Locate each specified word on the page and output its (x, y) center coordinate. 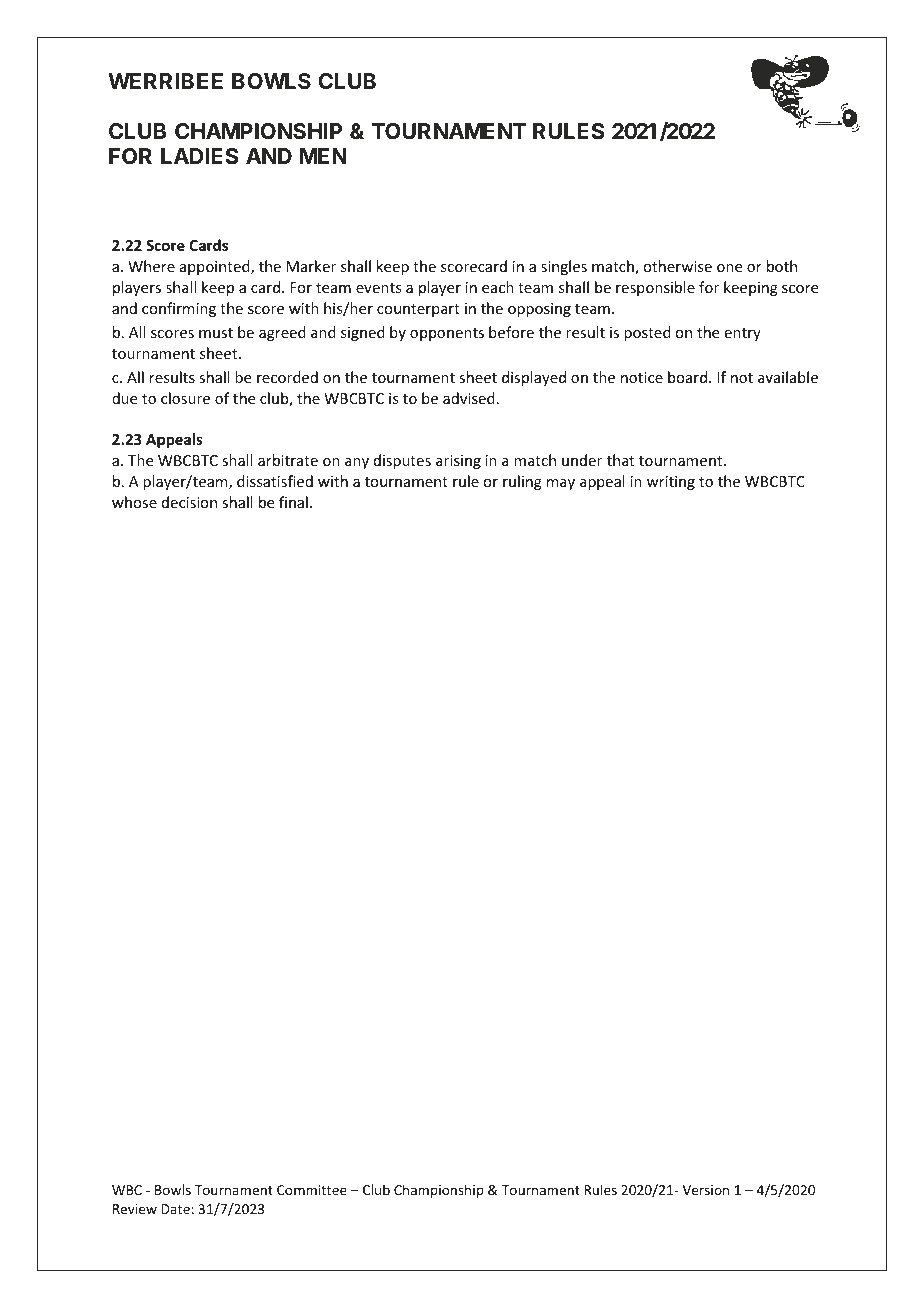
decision (189, 502)
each (498, 287)
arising (458, 462)
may (561, 484)
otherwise (677, 266)
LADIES (199, 156)
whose (134, 502)
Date (175, 1209)
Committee (312, 1190)
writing (671, 483)
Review (135, 1209)
